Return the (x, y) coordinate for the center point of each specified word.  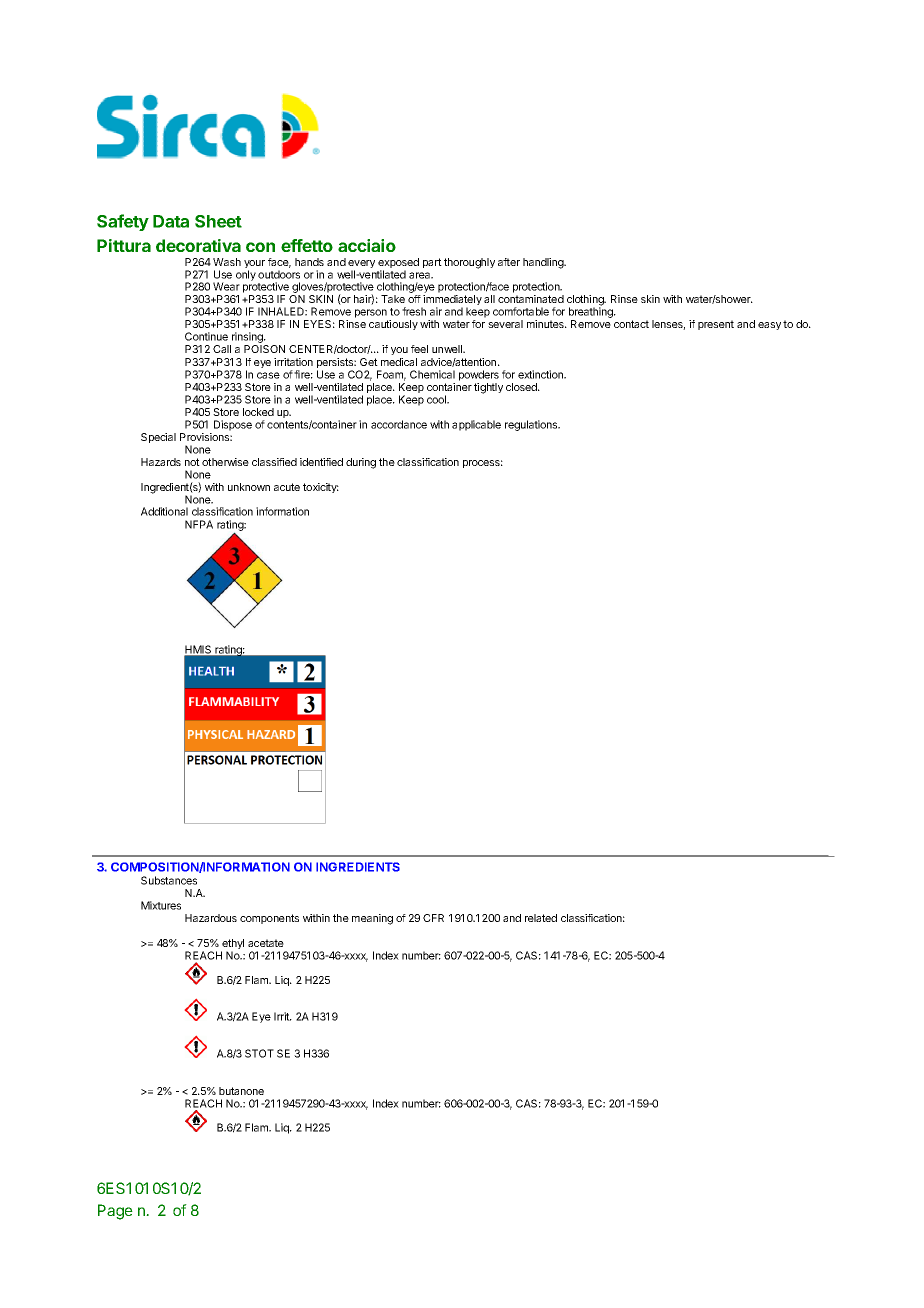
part (432, 263)
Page (115, 1212)
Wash (227, 262)
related (541, 918)
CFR (433, 918)
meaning (372, 919)
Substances (169, 880)
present (716, 325)
